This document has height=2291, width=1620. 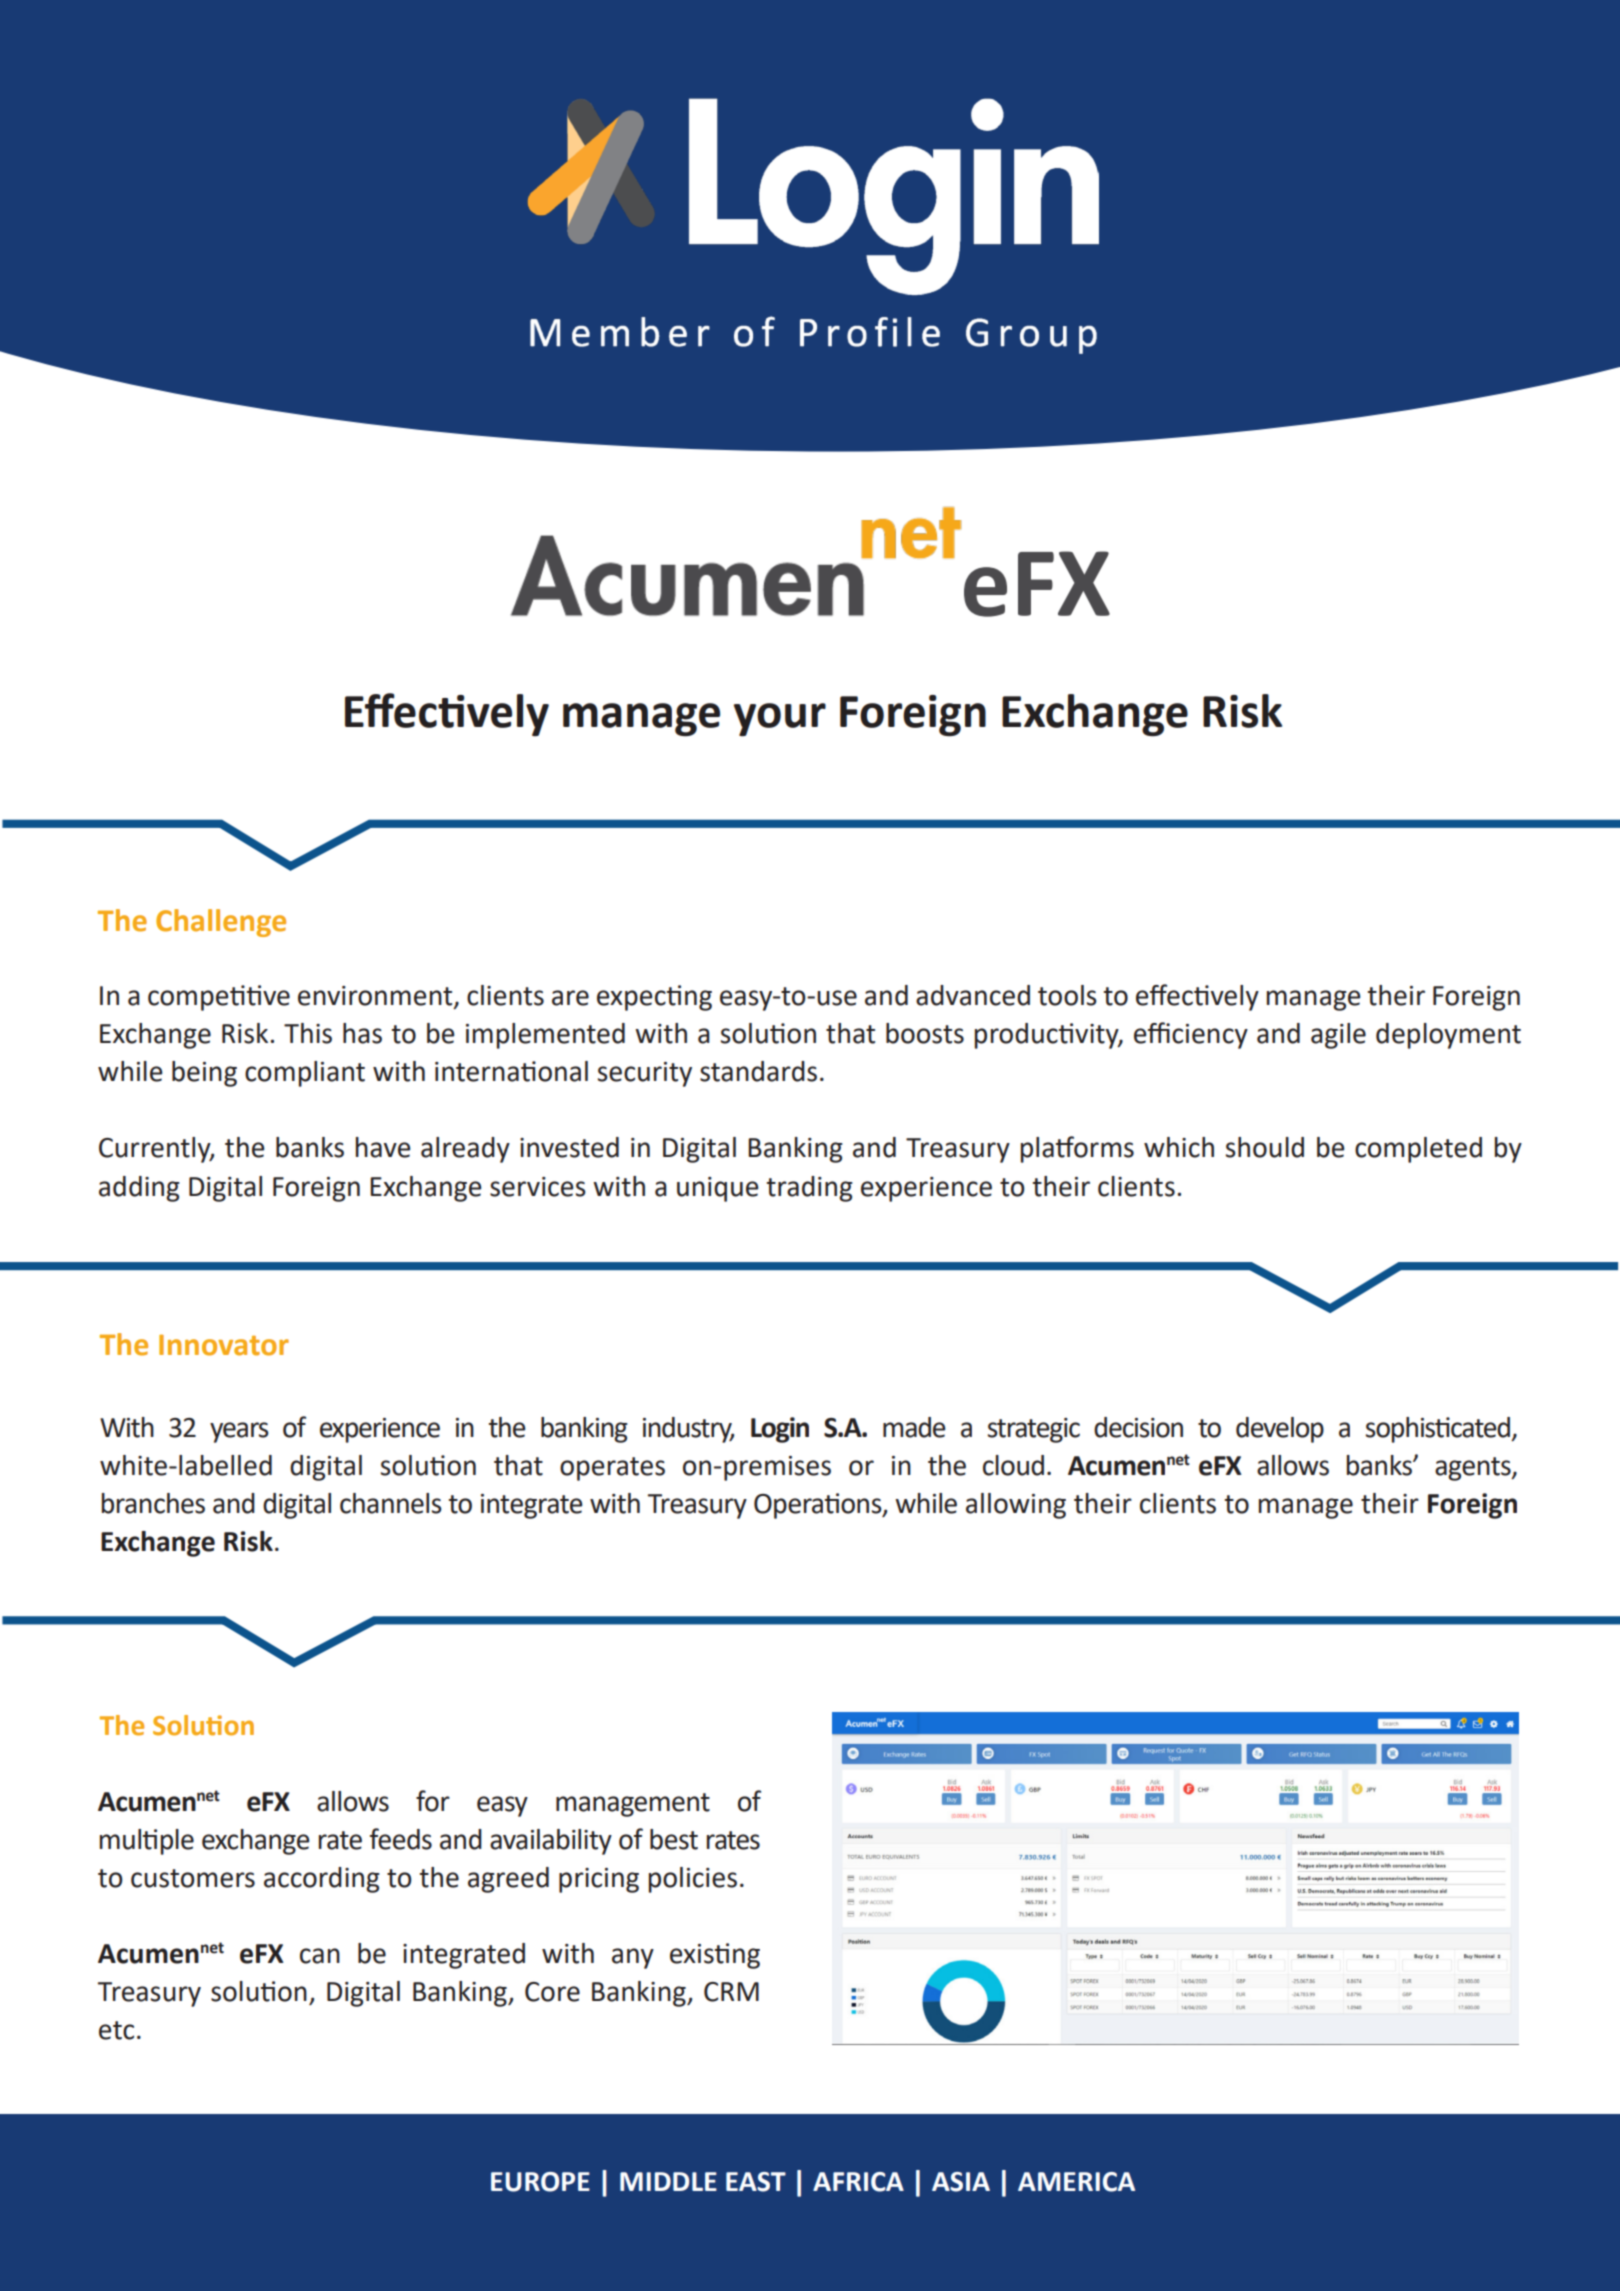 What do you see at coordinates (221, 923) in the document?
I see `Challenge` at bounding box center [221, 923].
